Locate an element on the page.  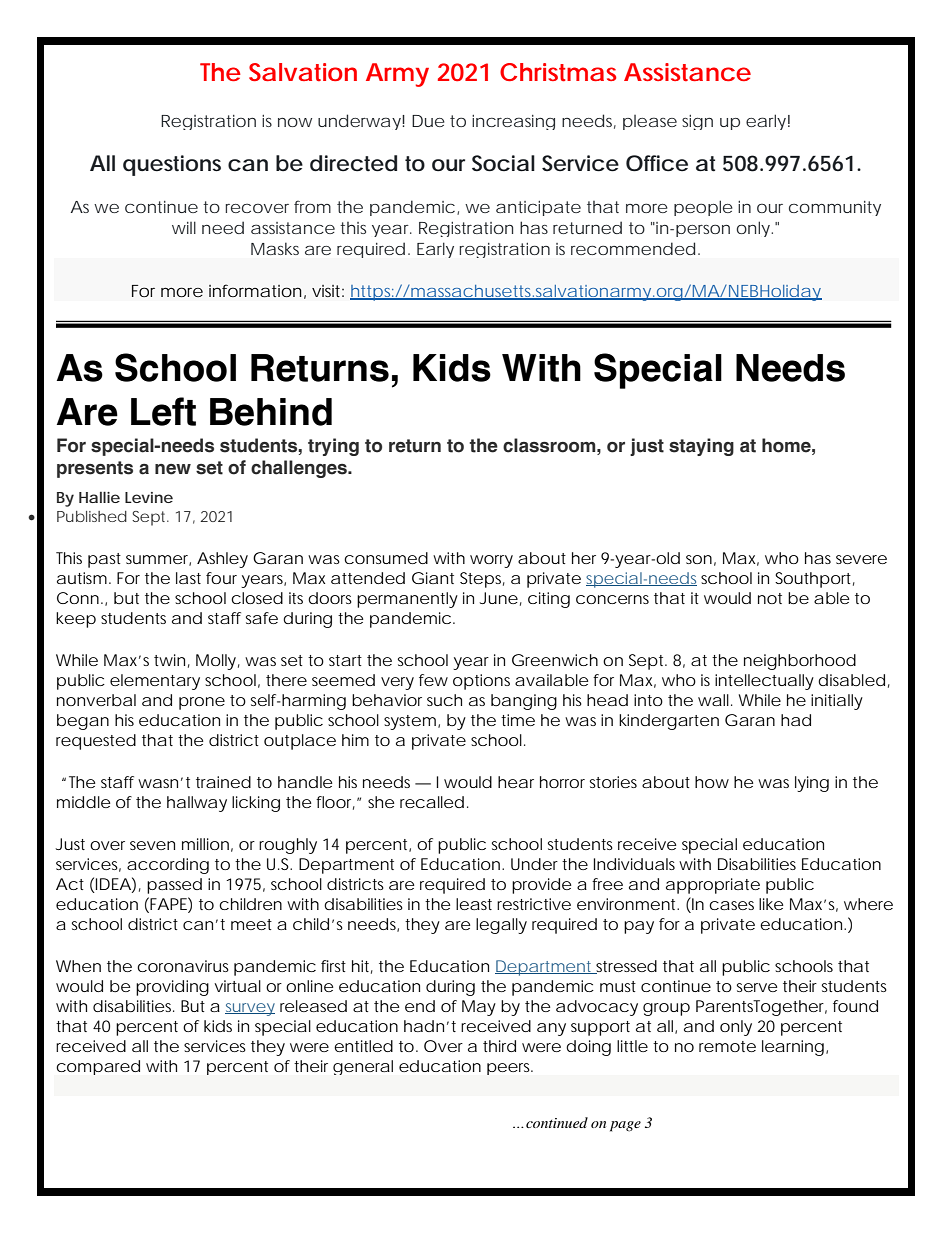
last is located at coordinates (188, 578).
